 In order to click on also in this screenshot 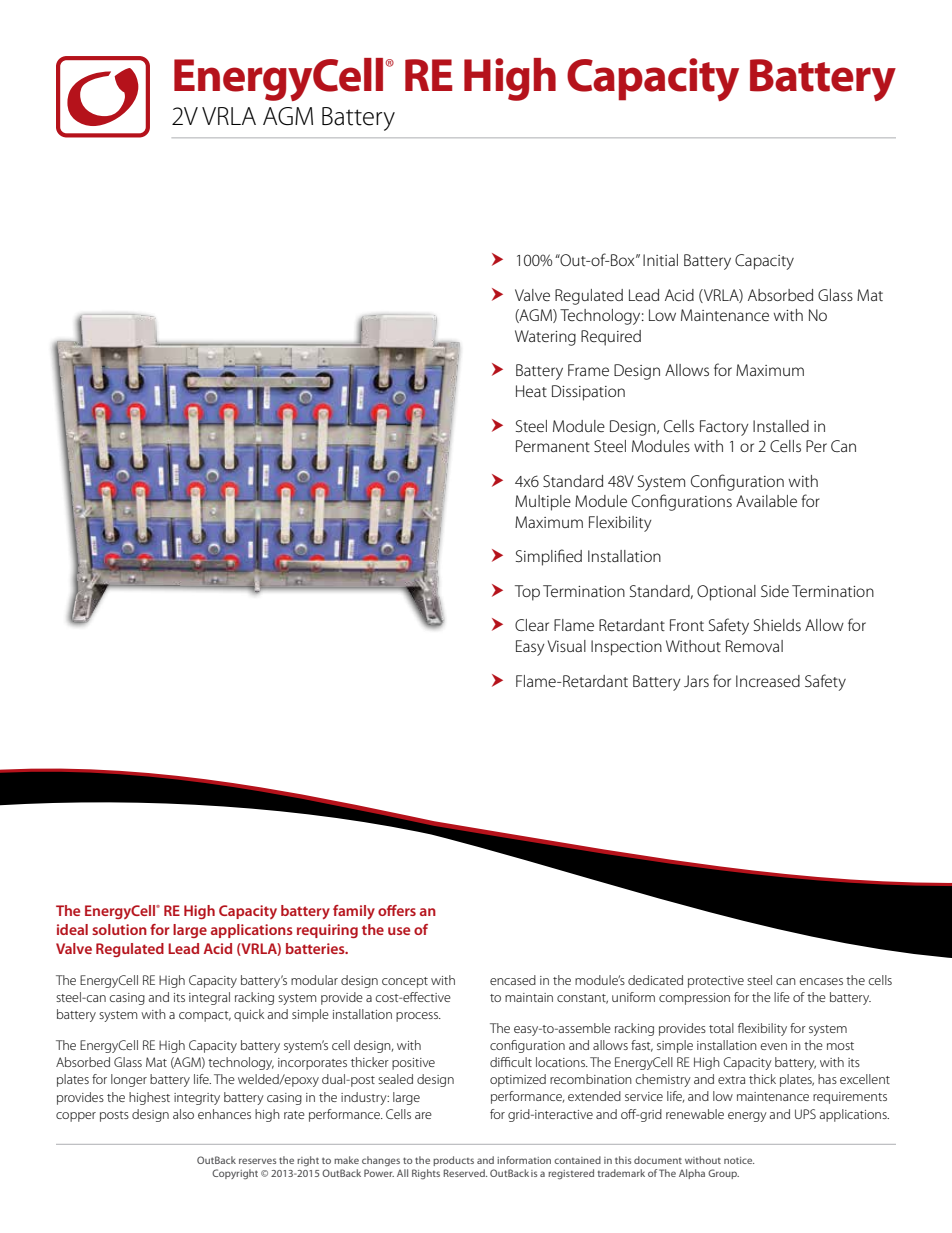, I will do `click(183, 1114)`.
